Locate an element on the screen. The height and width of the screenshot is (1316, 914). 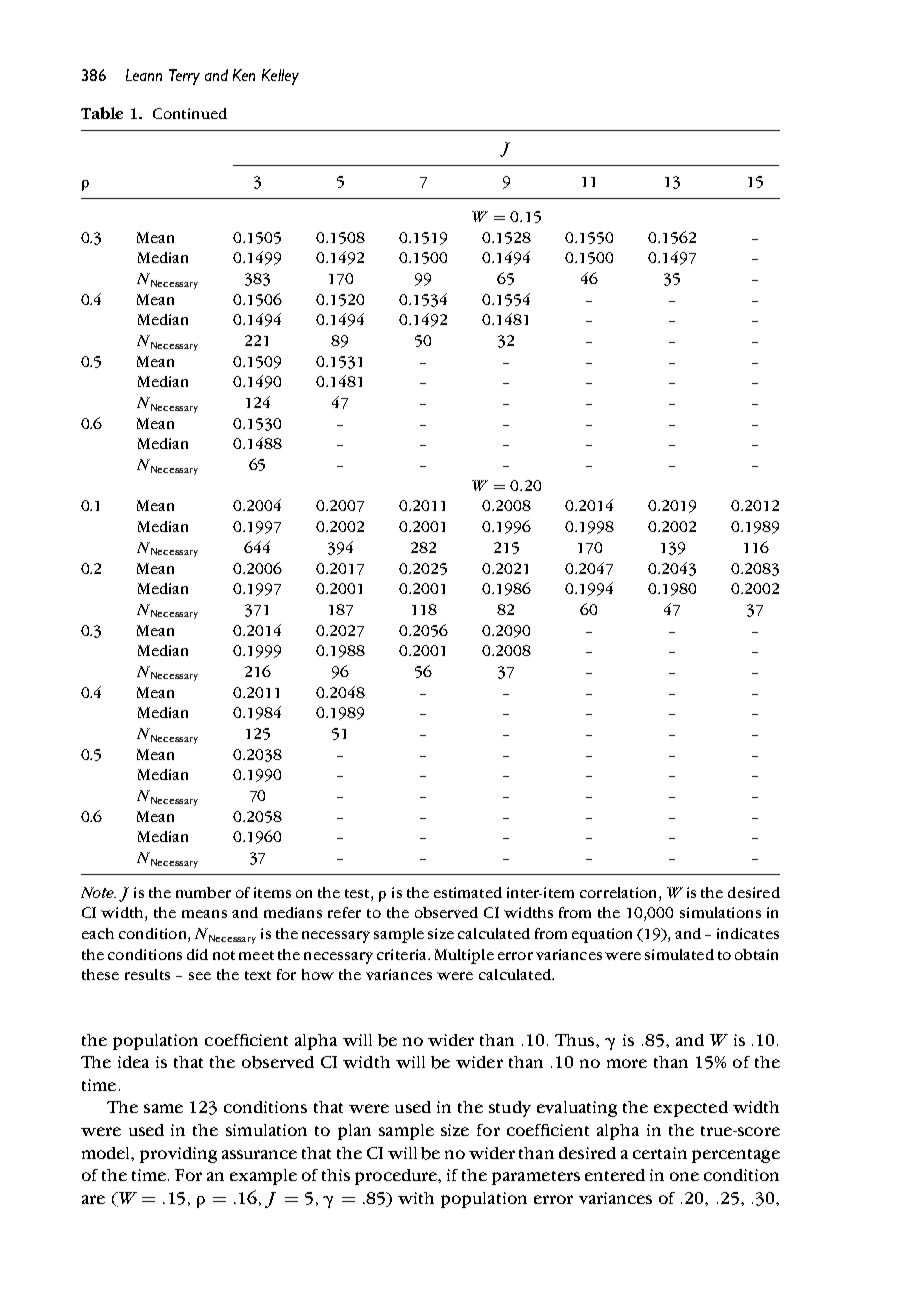
Ken is located at coordinates (244, 75).
